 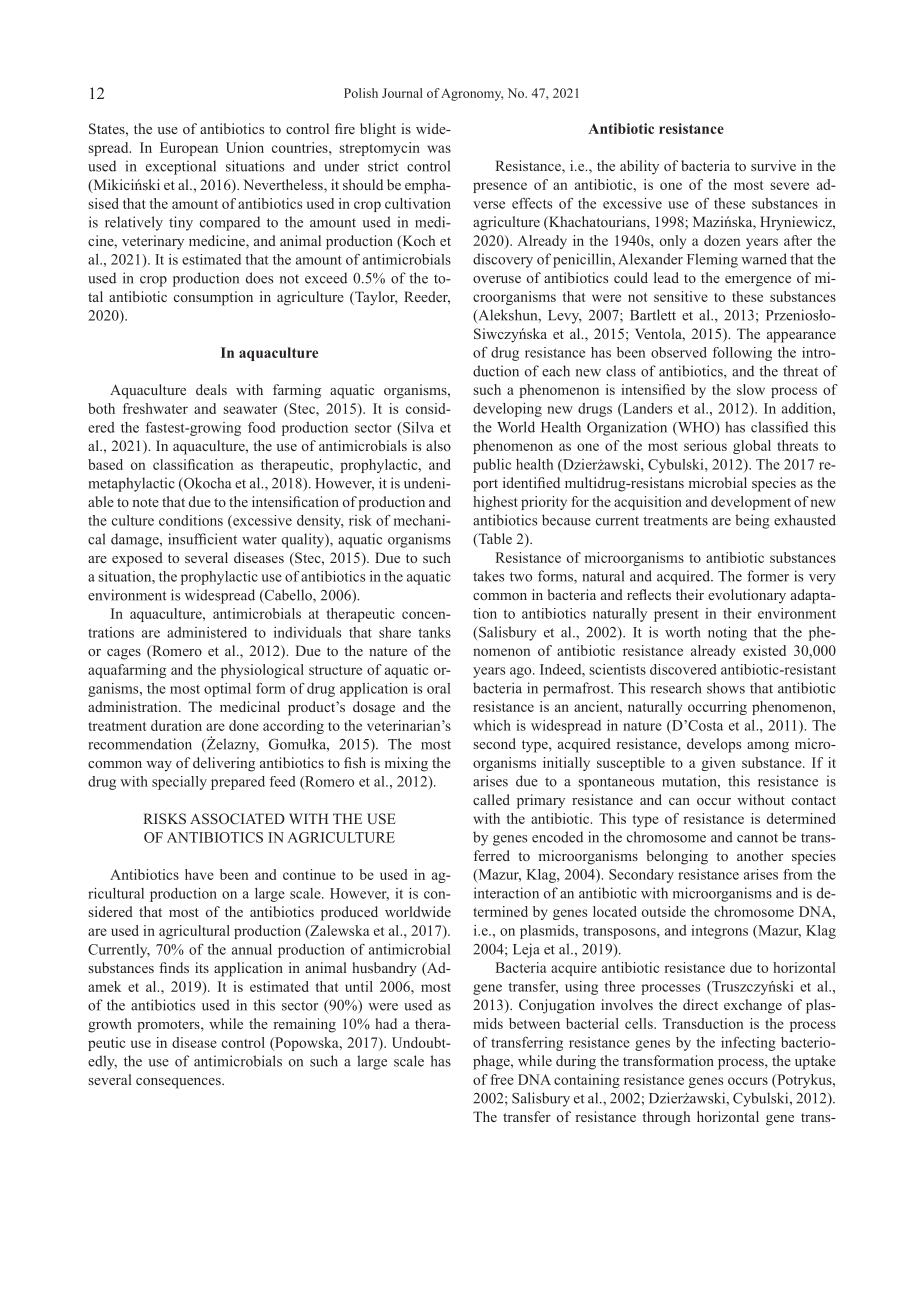 What do you see at coordinates (439, 149) in the screenshot?
I see `was` at bounding box center [439, 149].
